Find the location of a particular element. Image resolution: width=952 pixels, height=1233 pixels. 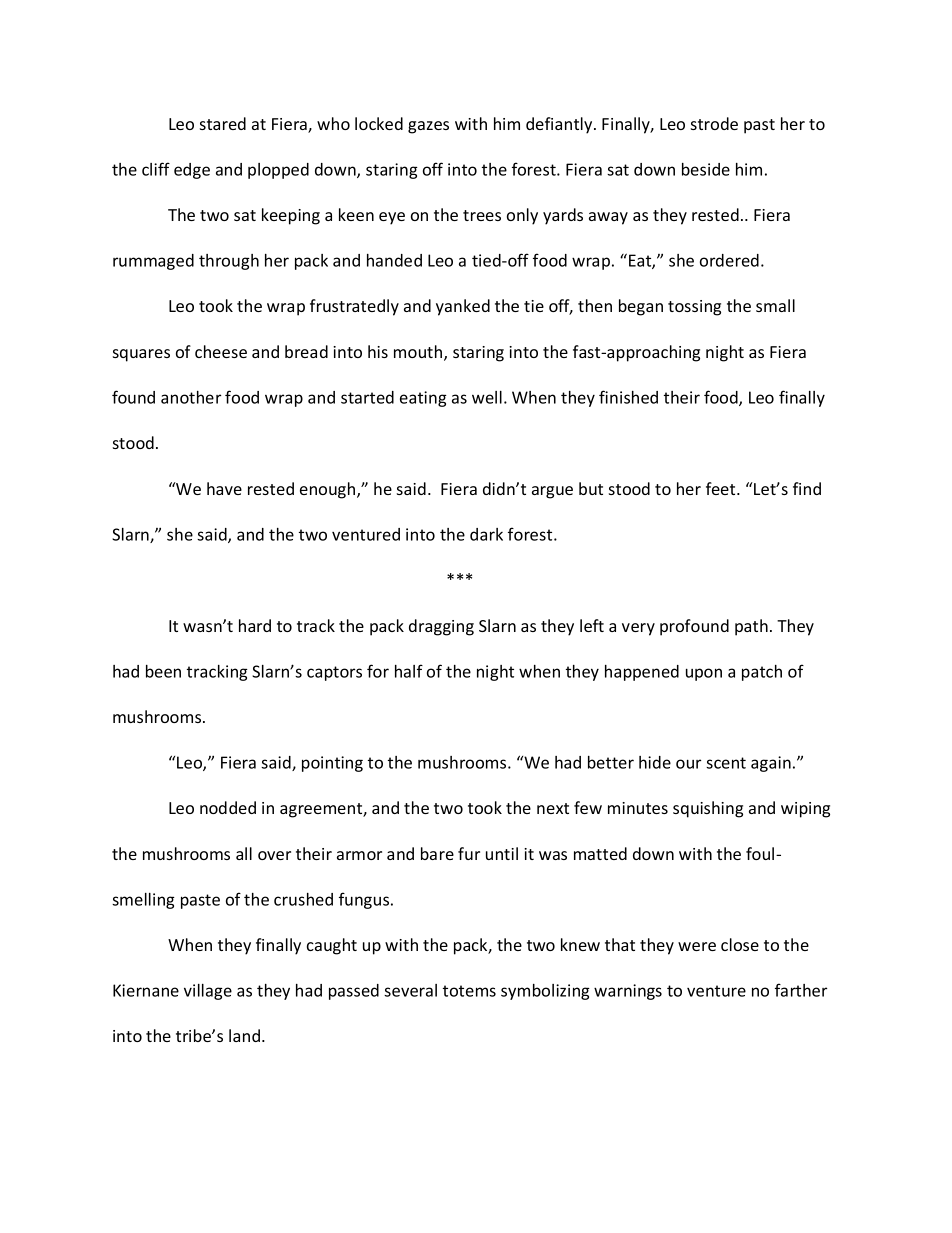

been is located at coordinates (163, 671).
